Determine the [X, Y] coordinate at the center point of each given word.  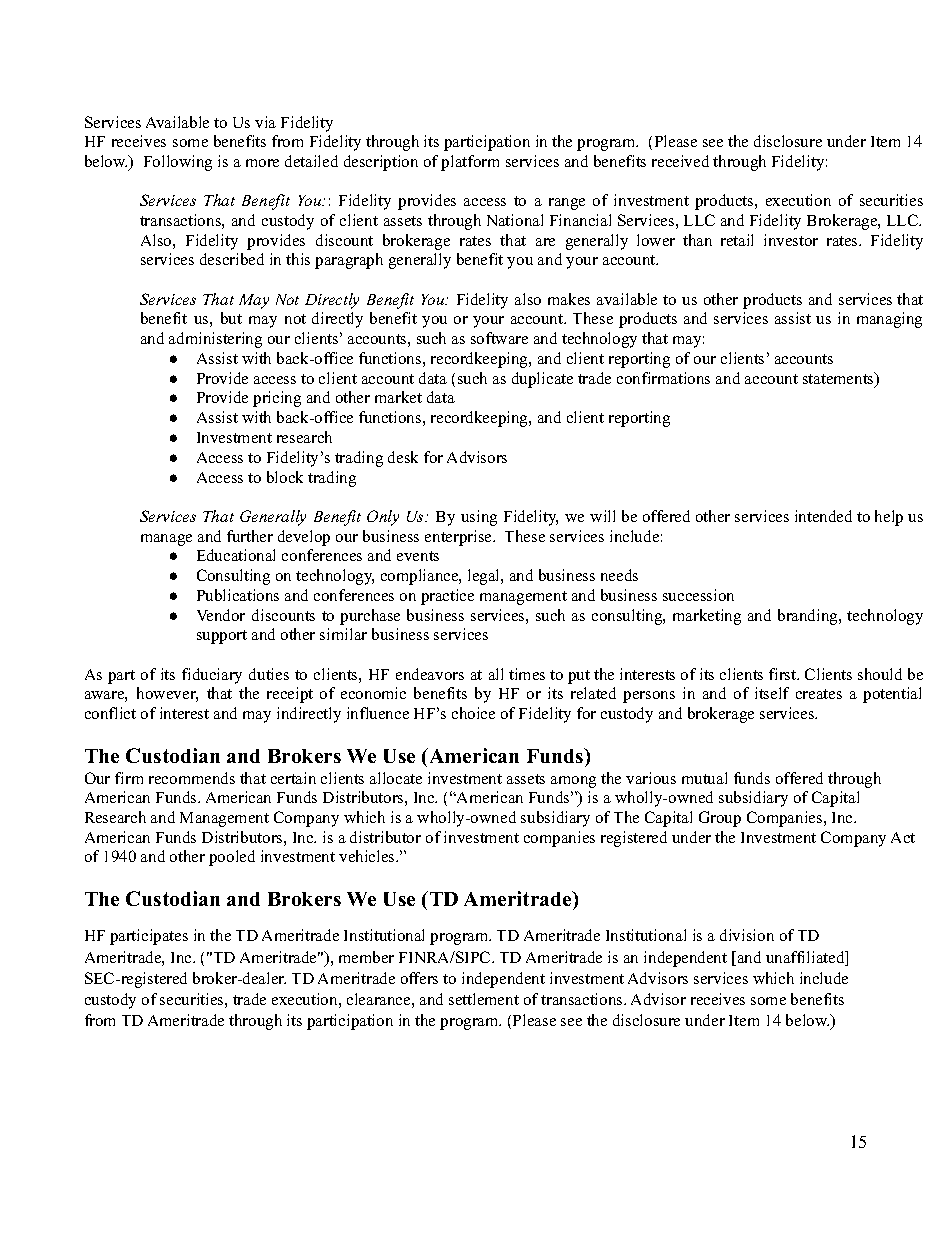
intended [823, 516]
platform [470, 163]
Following [178, 163]
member [366, 957]
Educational [236, 555]
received [680, 161]
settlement [484, 999]
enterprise [459, 538]
